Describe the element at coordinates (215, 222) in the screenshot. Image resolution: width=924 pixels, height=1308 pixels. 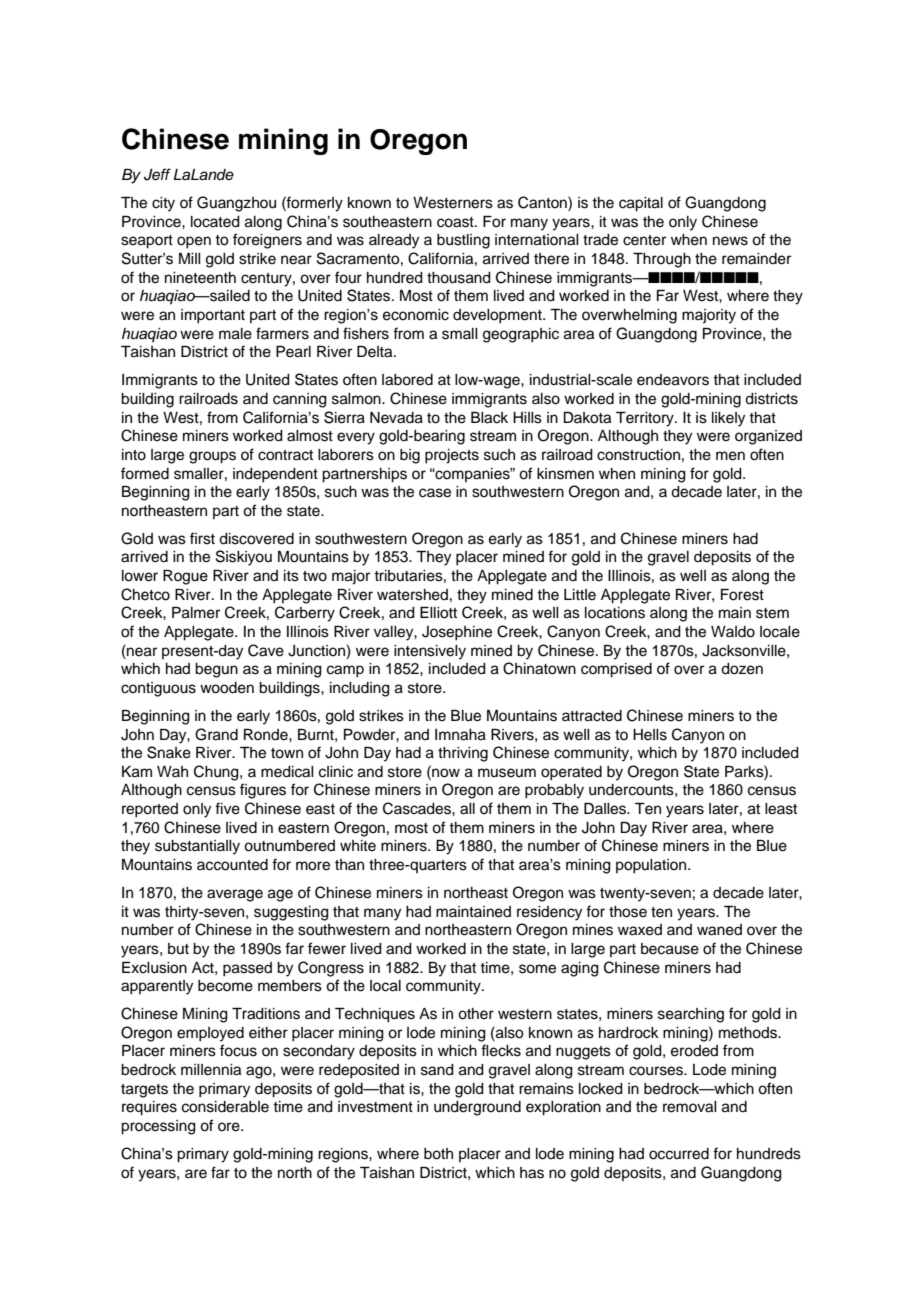
I see `located` at that location.
